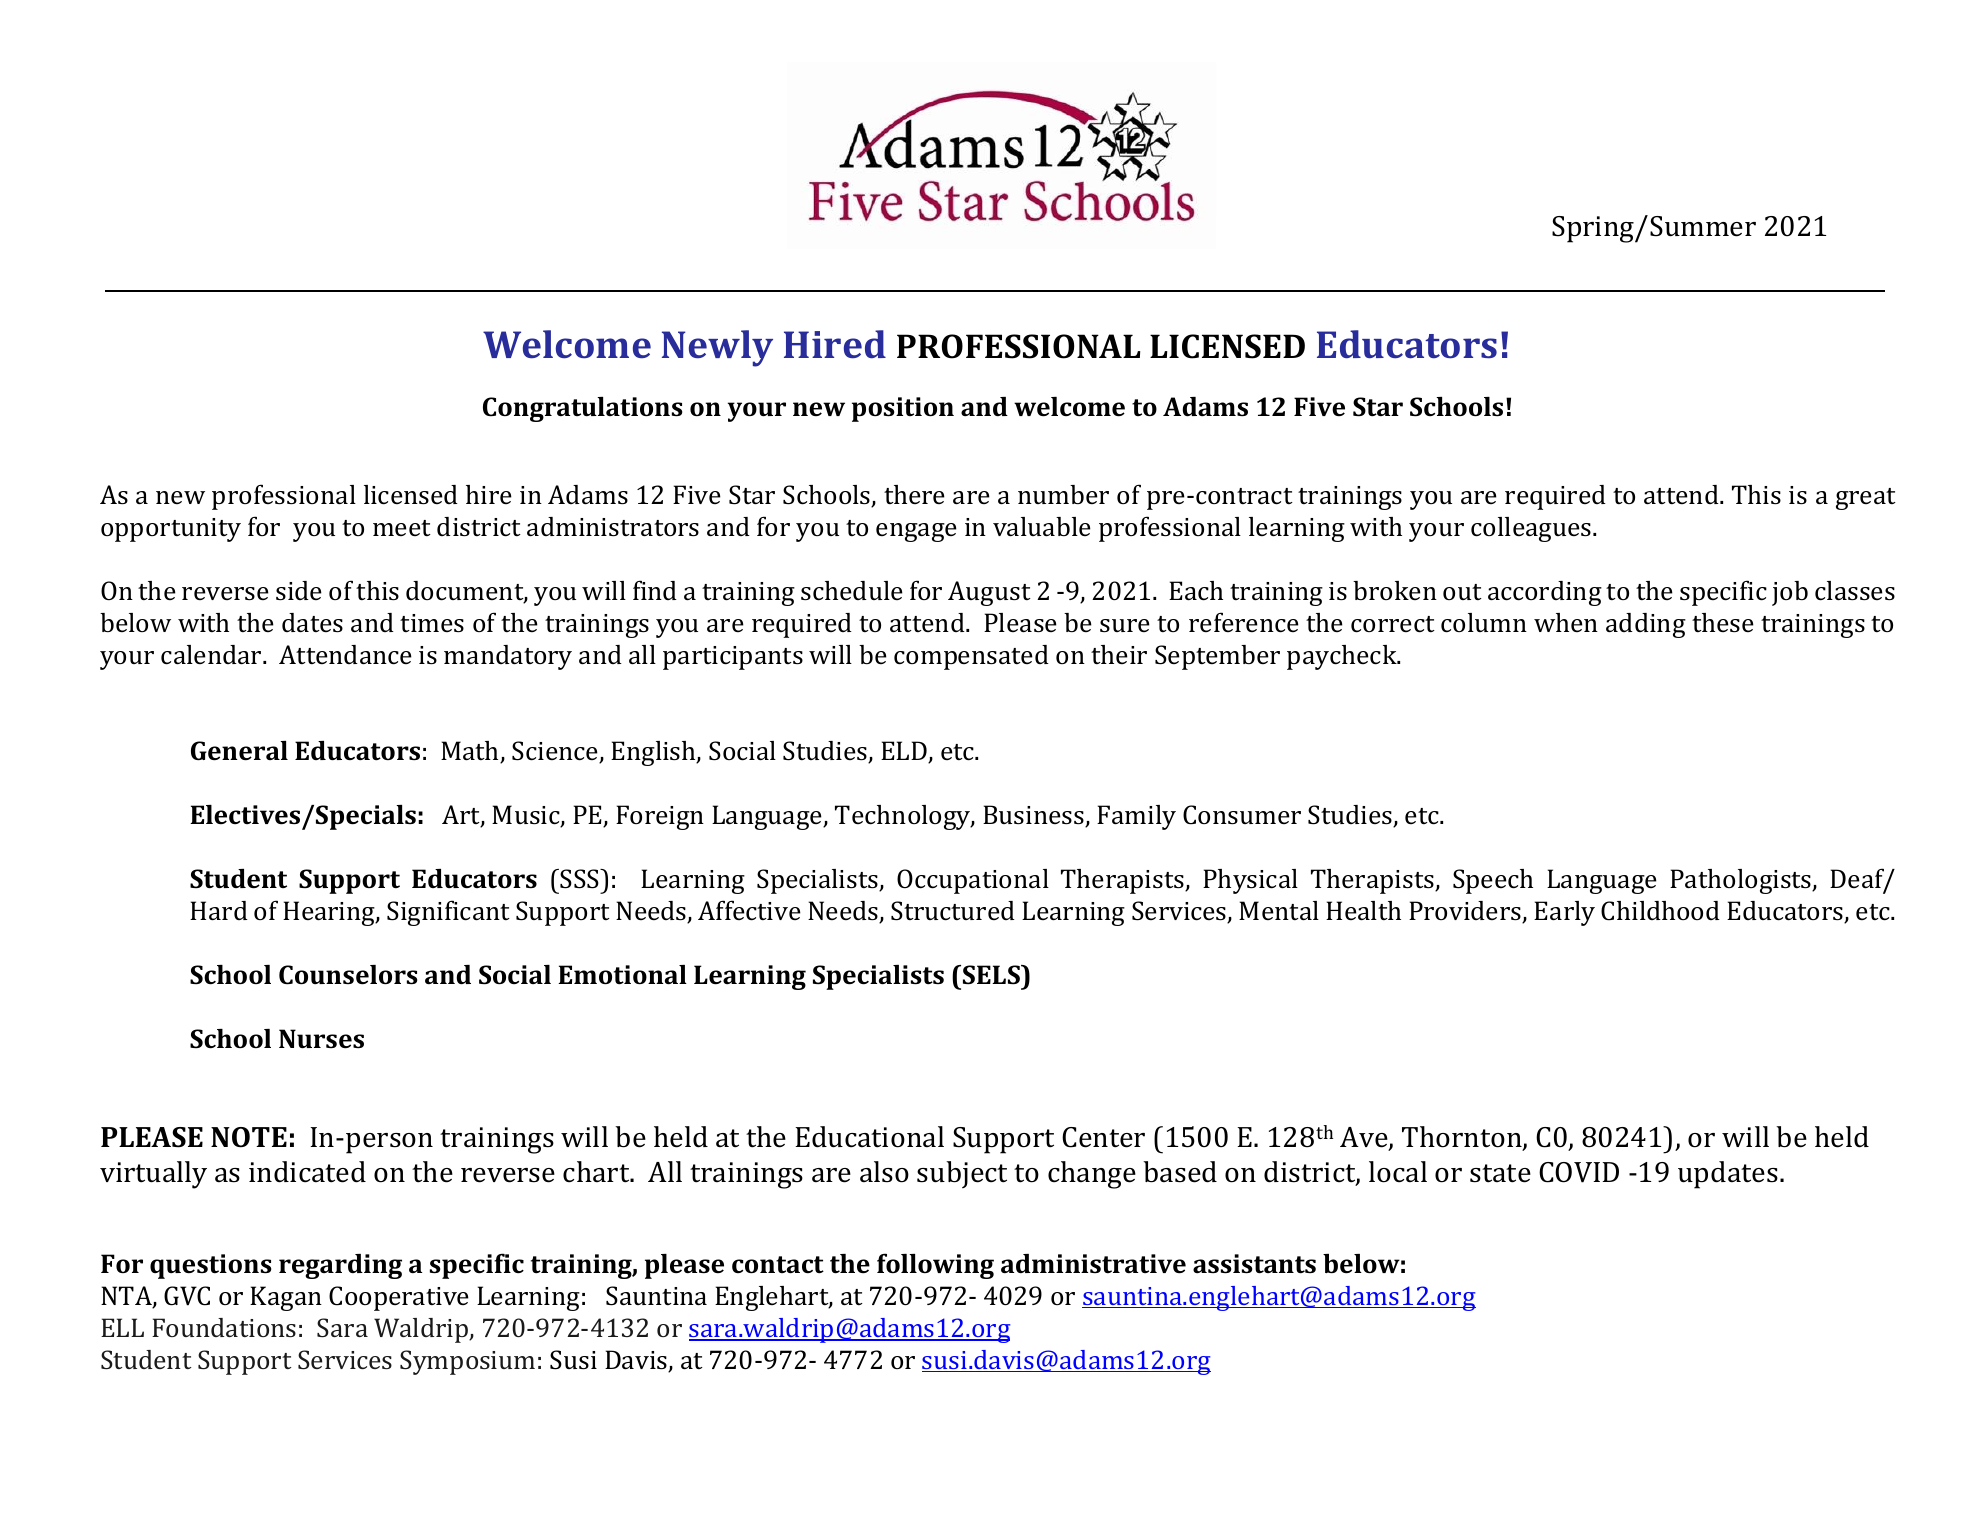  Describe the element at coordinates (1866, 499) in the image. I see `great` at that location.
